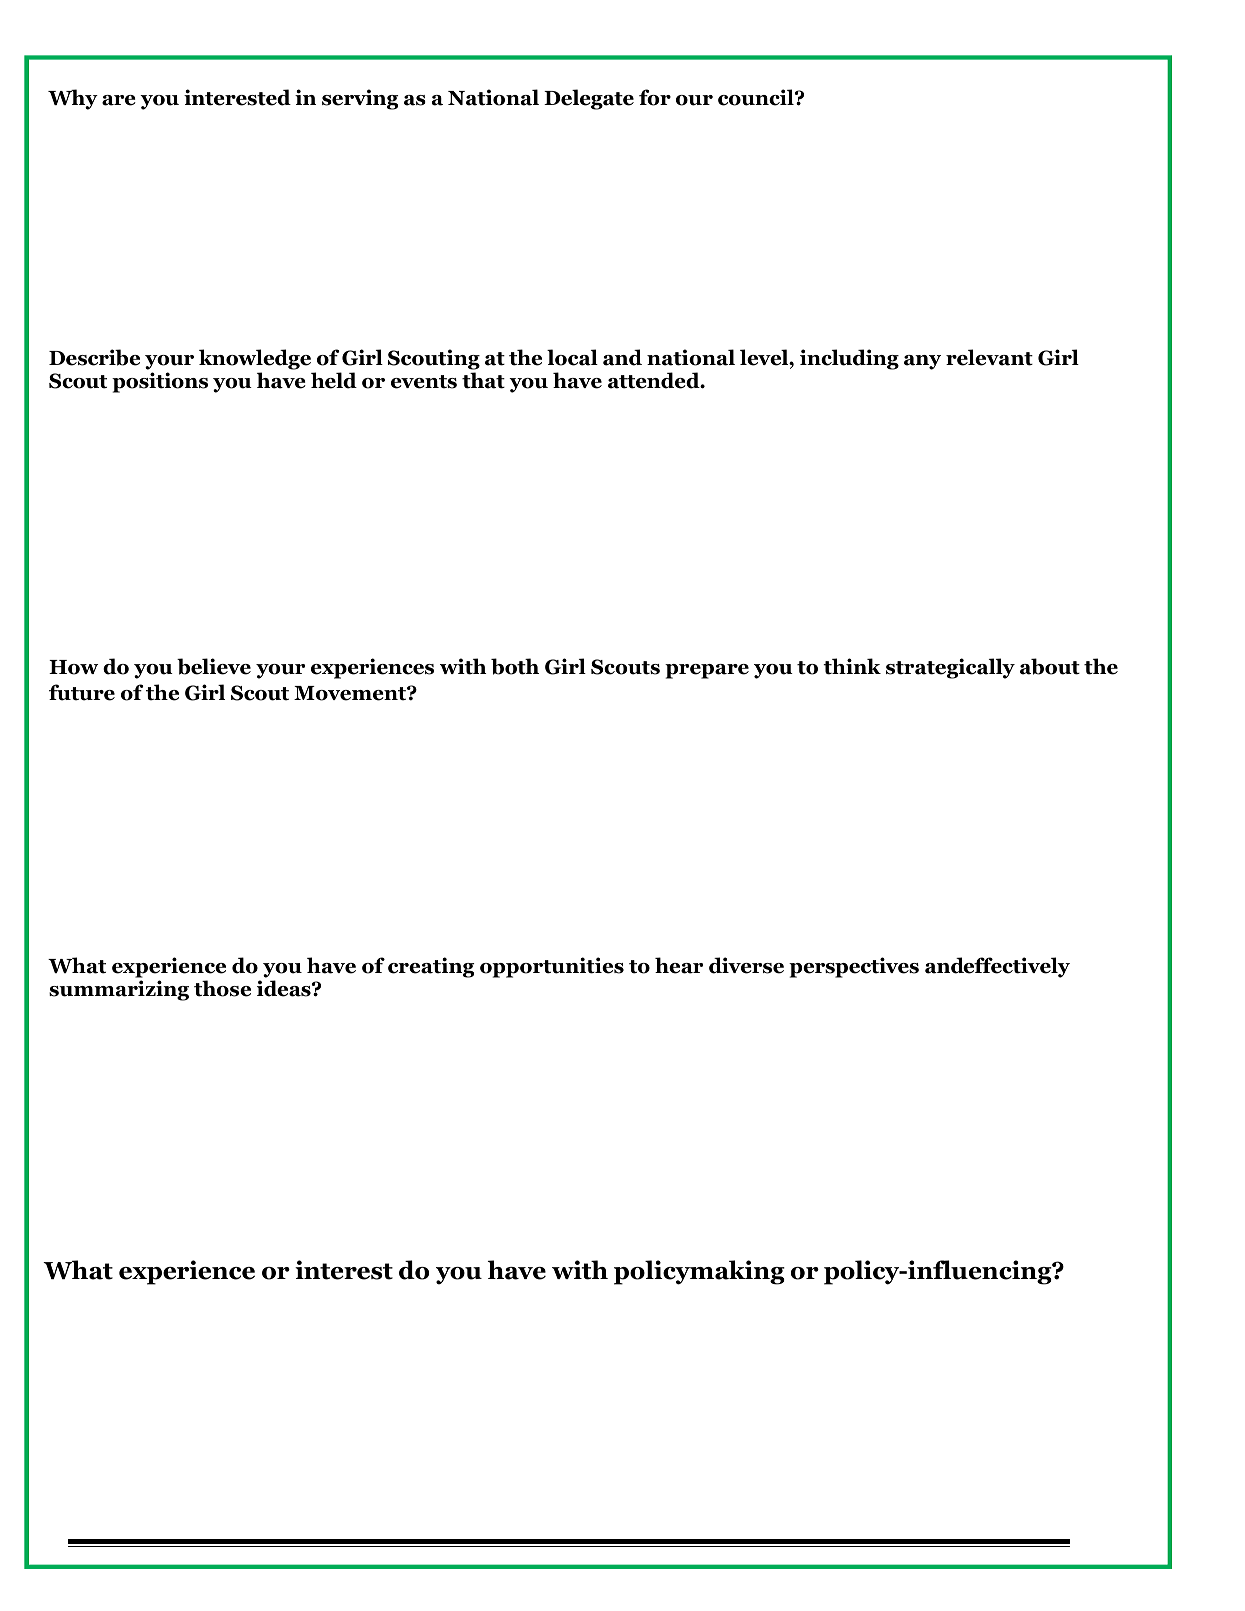 The height and width of the page is (1611, 1245). I want to click on knowledge, so click(255, 359).
